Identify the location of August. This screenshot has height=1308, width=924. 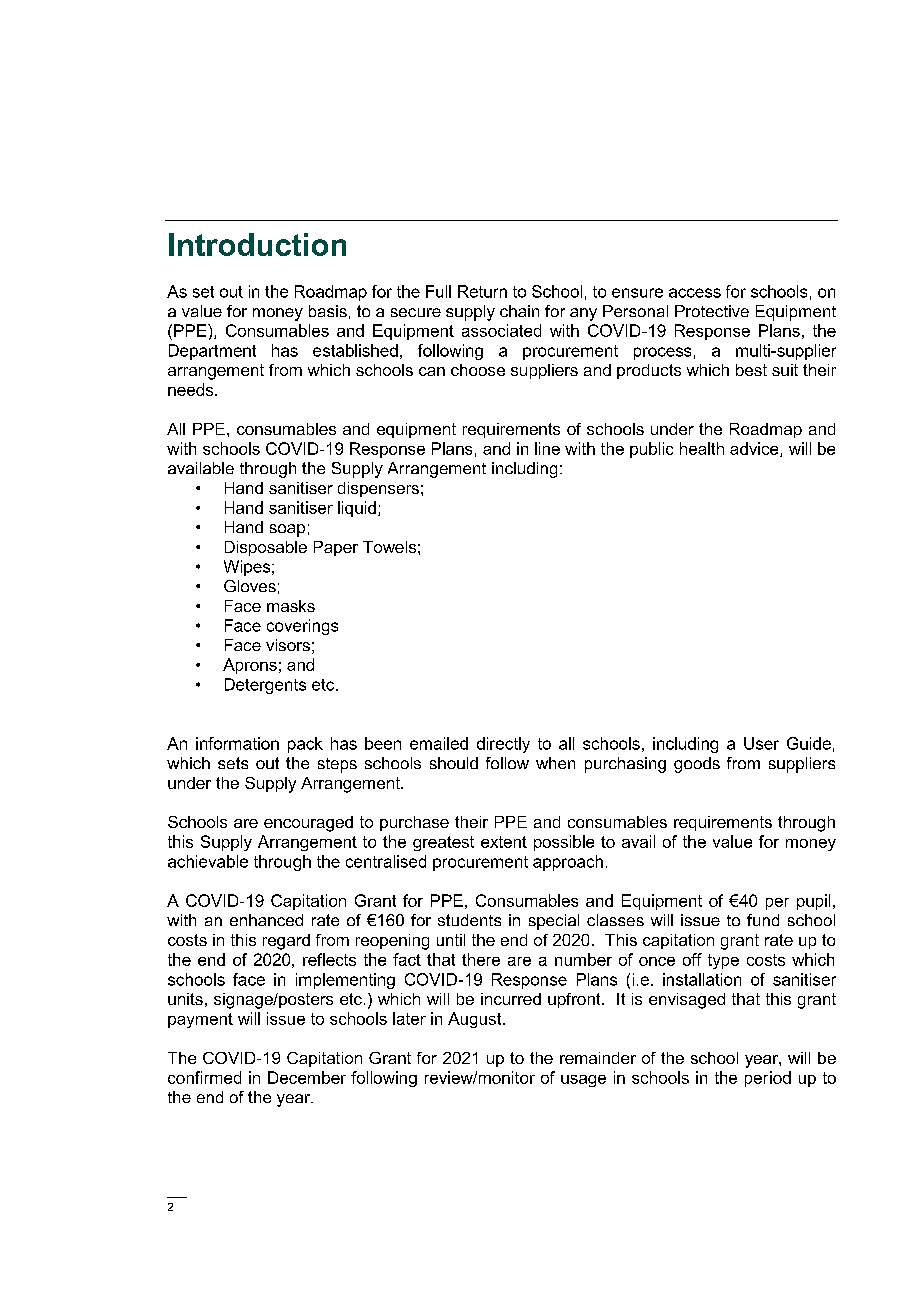
(476, 1020).
